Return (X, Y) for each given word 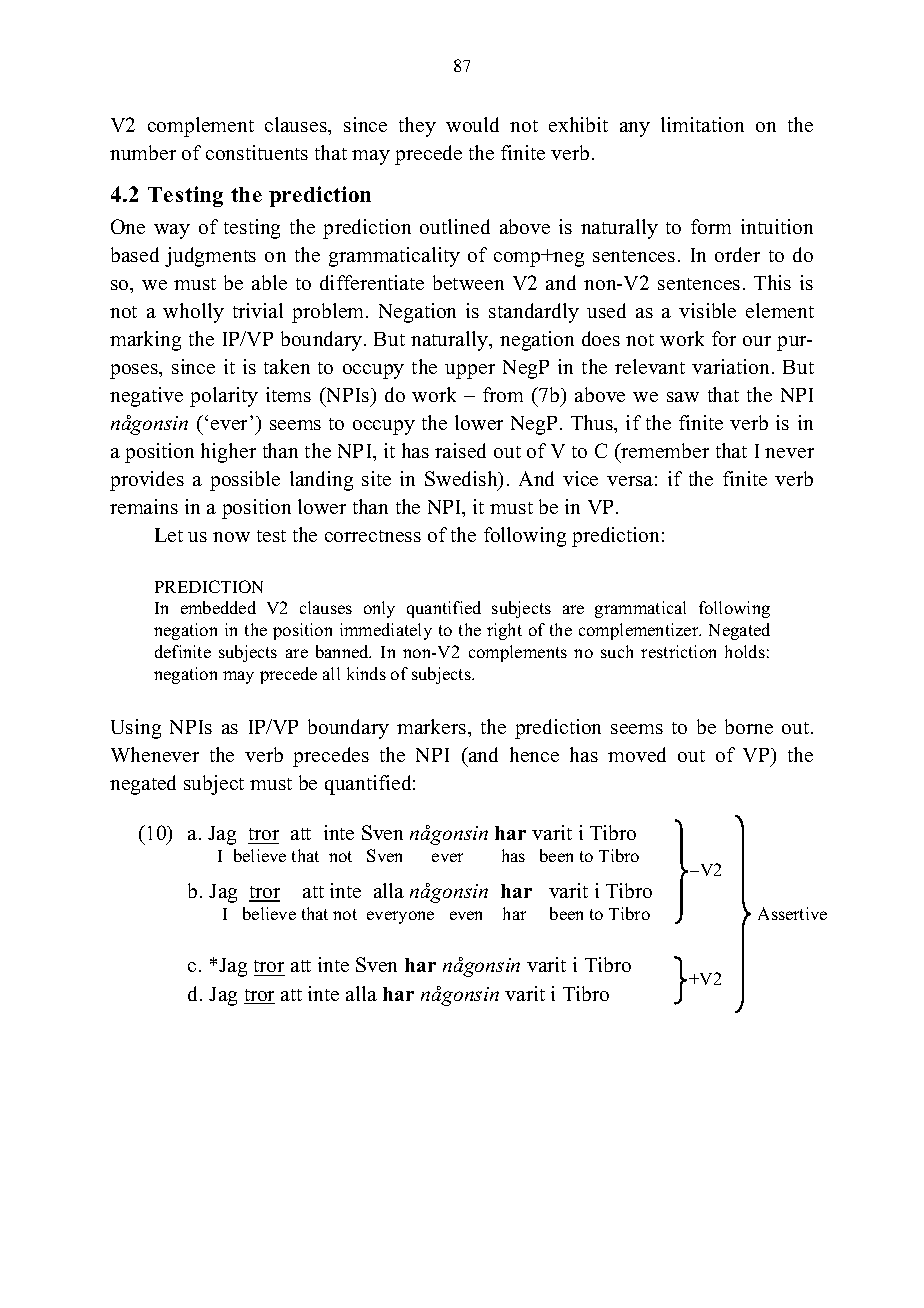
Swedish (462, 480)
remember (664, 450)
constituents (257, 152)
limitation (702, 124)
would (472, 124)
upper (470, 371)
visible (707, 310)
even (466, 915)
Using (136, 729)
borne (749, 726)
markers (433, 726)
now (231, 537)
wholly (193, 313)
